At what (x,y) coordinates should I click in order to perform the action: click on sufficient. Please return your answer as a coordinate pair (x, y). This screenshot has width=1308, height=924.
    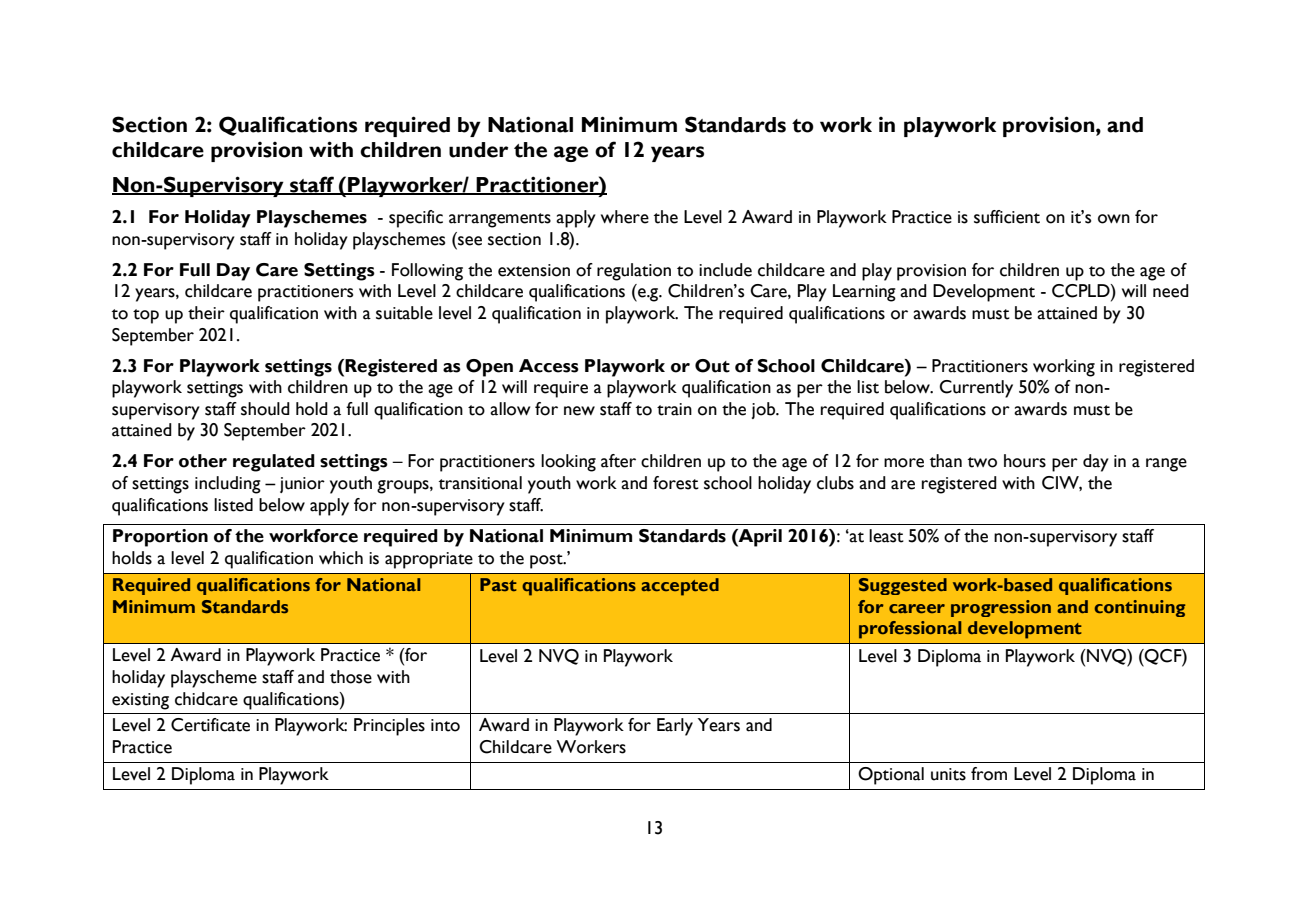
    Looking at the image, I should click on (1007, 217).
